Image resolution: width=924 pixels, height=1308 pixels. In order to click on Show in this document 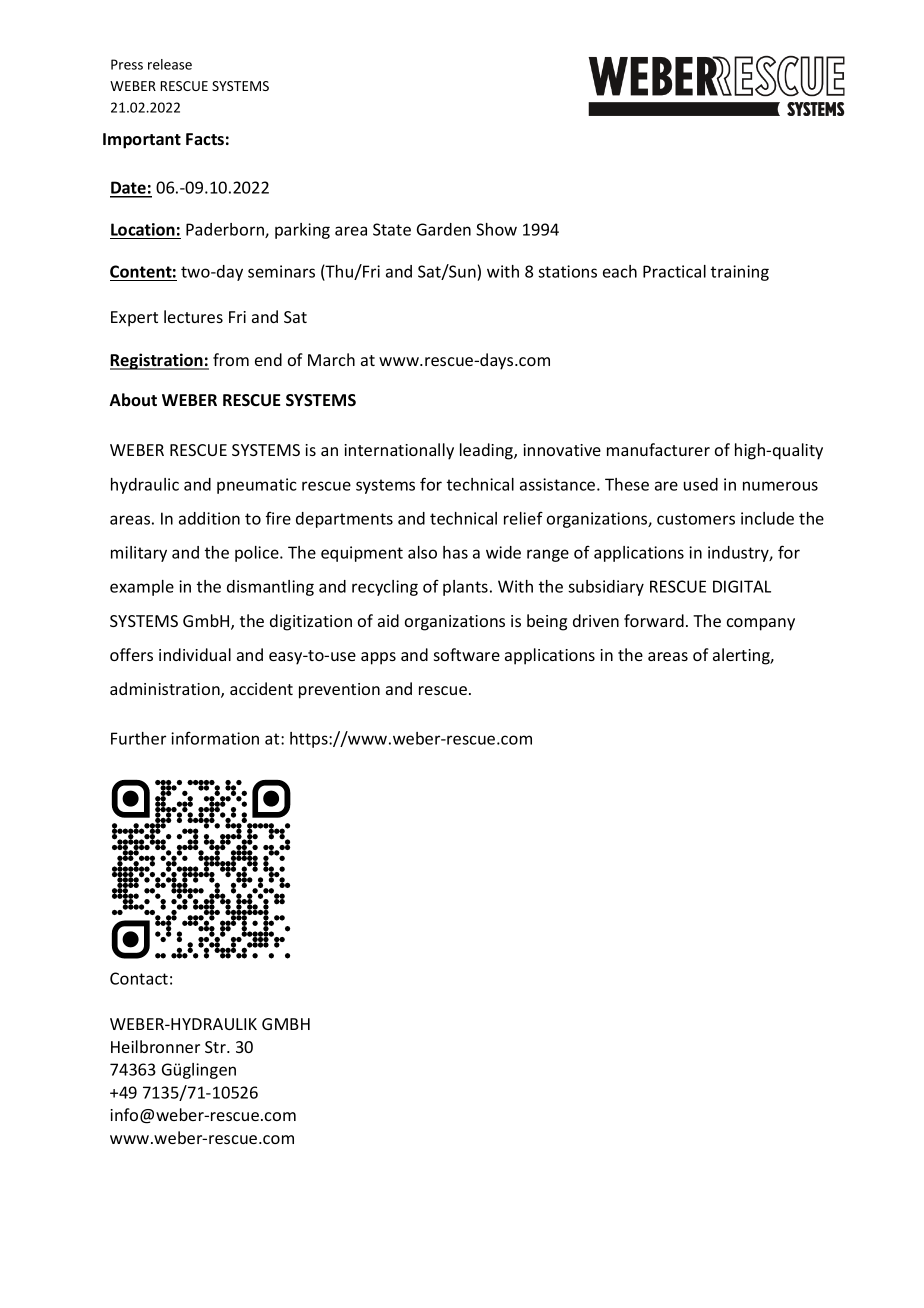, I will do `click(496, 229)`.
